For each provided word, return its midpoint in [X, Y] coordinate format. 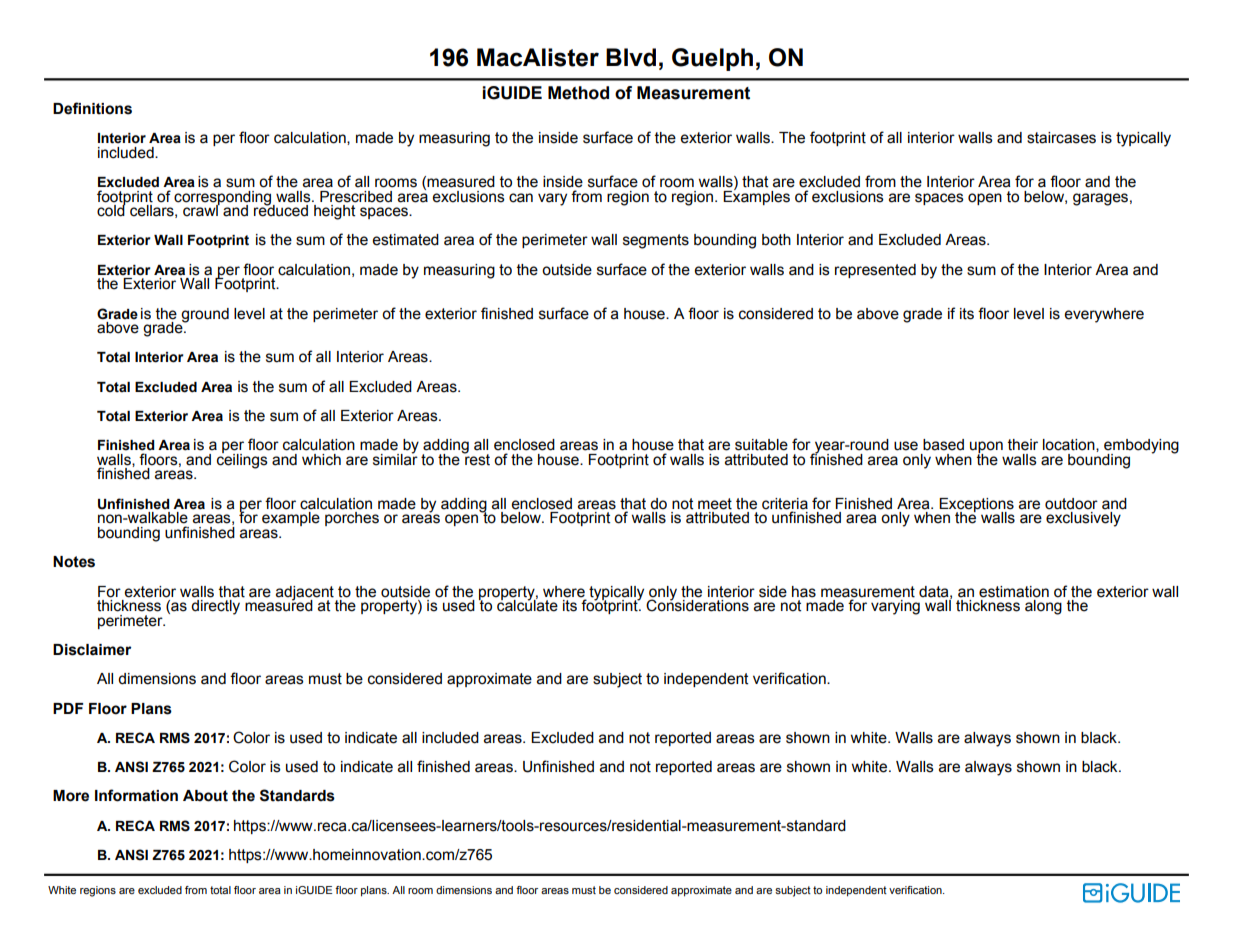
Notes [74, 562]
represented [875, 271]
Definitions [92, 108]
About [205, 796]
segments [656, 241]
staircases [1061, 138]
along [1043, 607]
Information [136, 795]
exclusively [1083, 519]
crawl [201, 210]
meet [715, 504]
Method [578, 93]
